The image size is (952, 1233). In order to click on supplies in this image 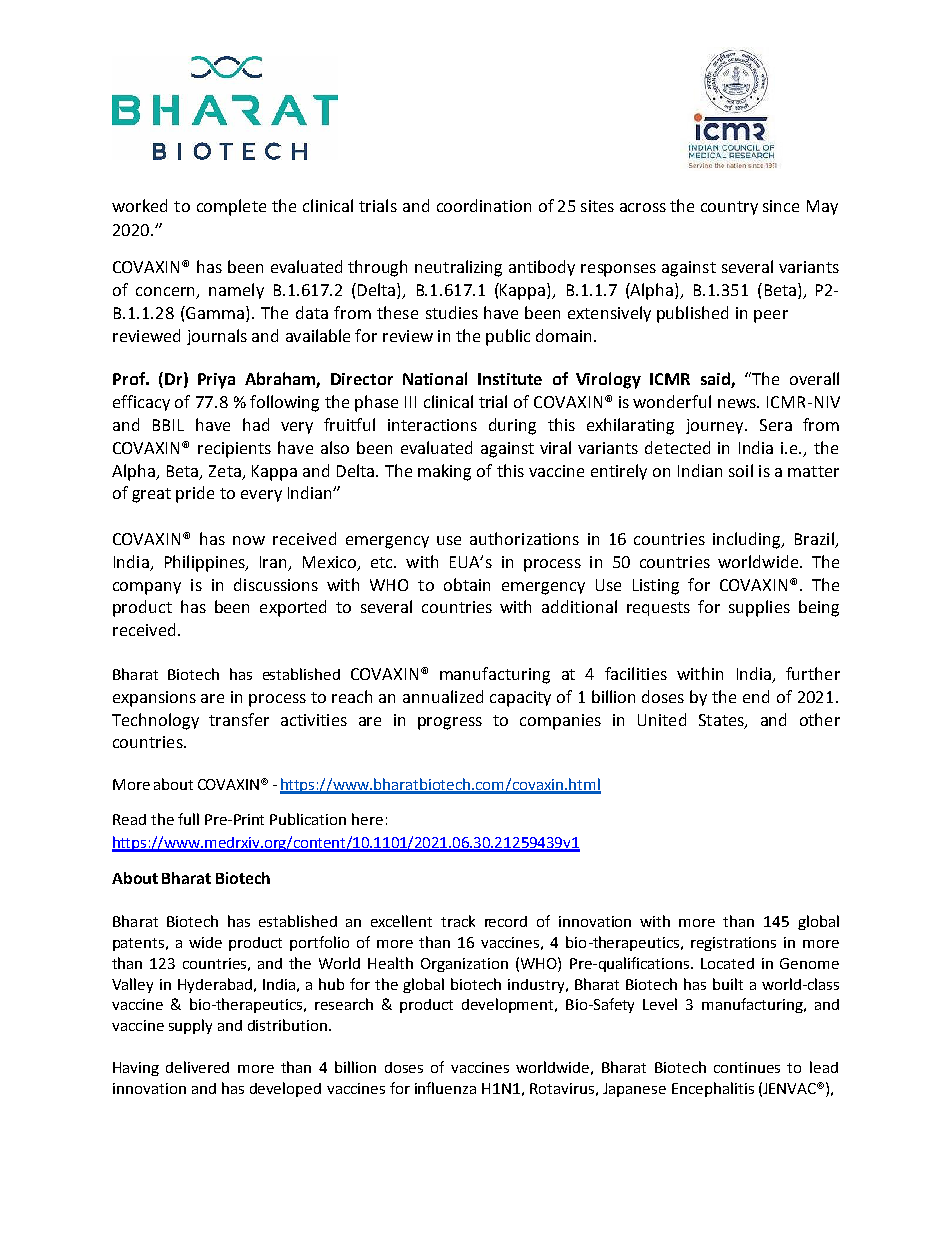, I will do `click(759, 608)`.
